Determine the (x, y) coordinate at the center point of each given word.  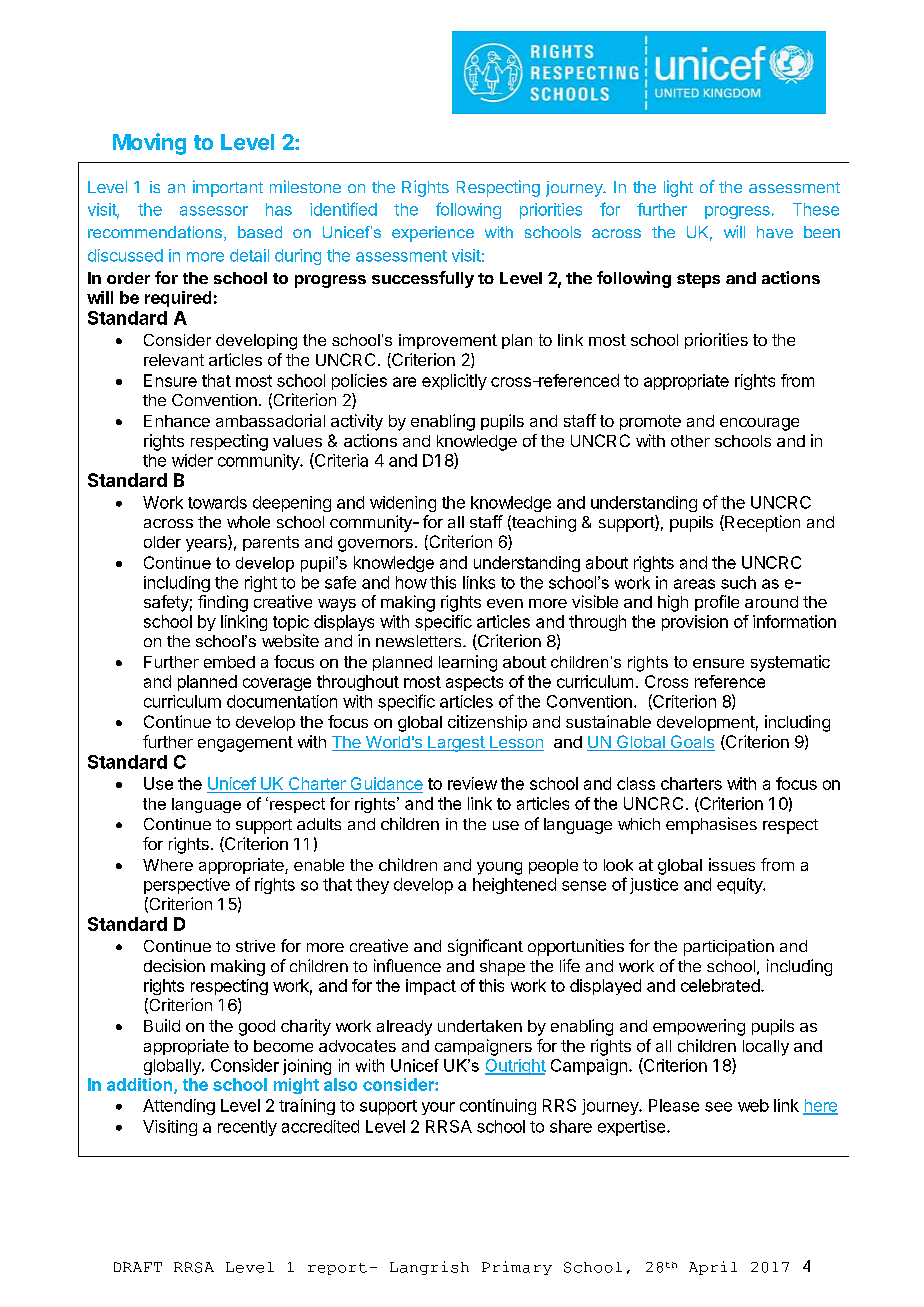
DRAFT (138, 1267)
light (678, 188)
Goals (691, 743)
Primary (517, 1268)
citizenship (487, 723)
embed (229, 662)
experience (433, 234)
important (228, 188)
